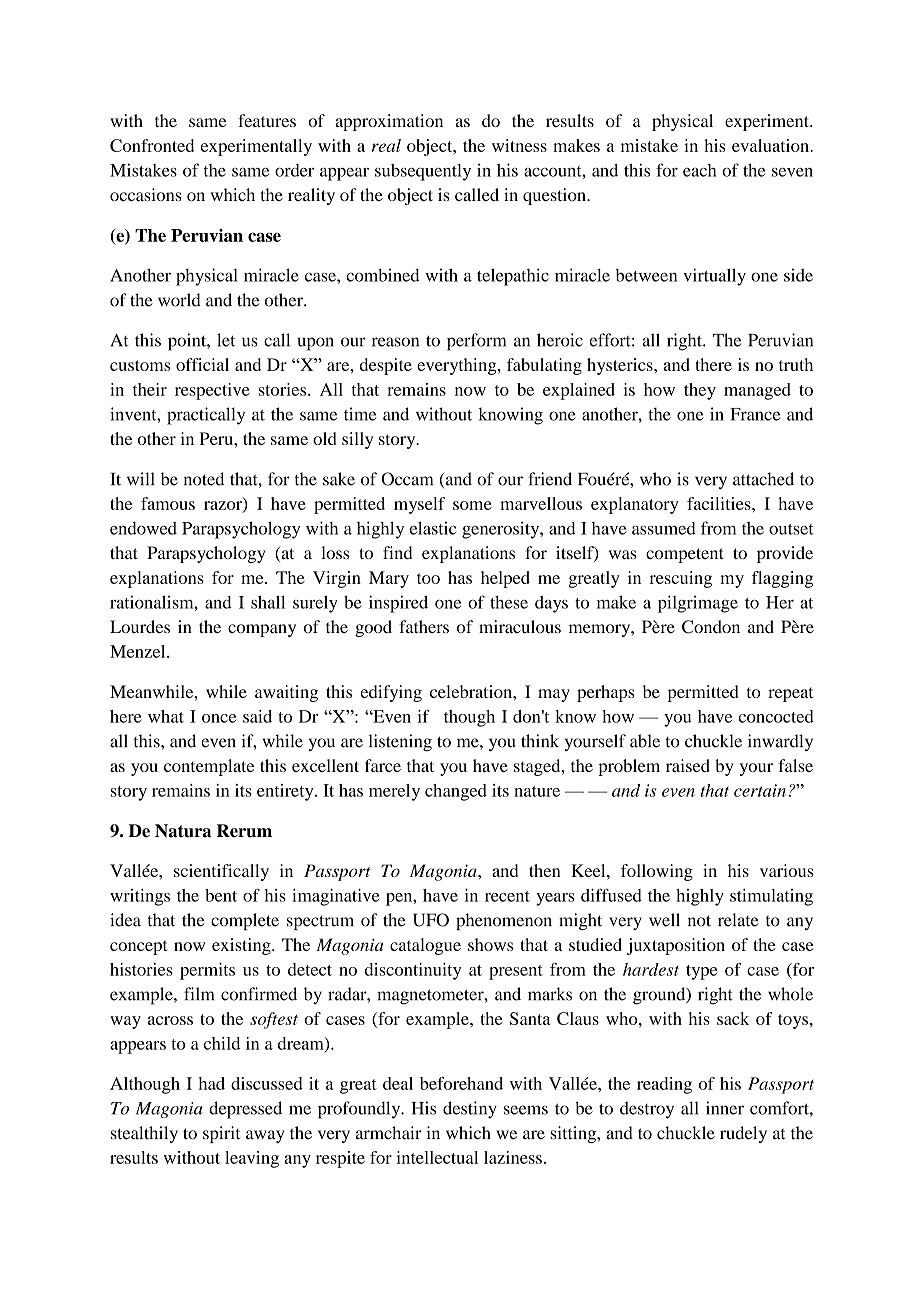  What do you see at coordinates (262, 630) in the screenshot?
I see `company` at bounding box center [262, 630].
